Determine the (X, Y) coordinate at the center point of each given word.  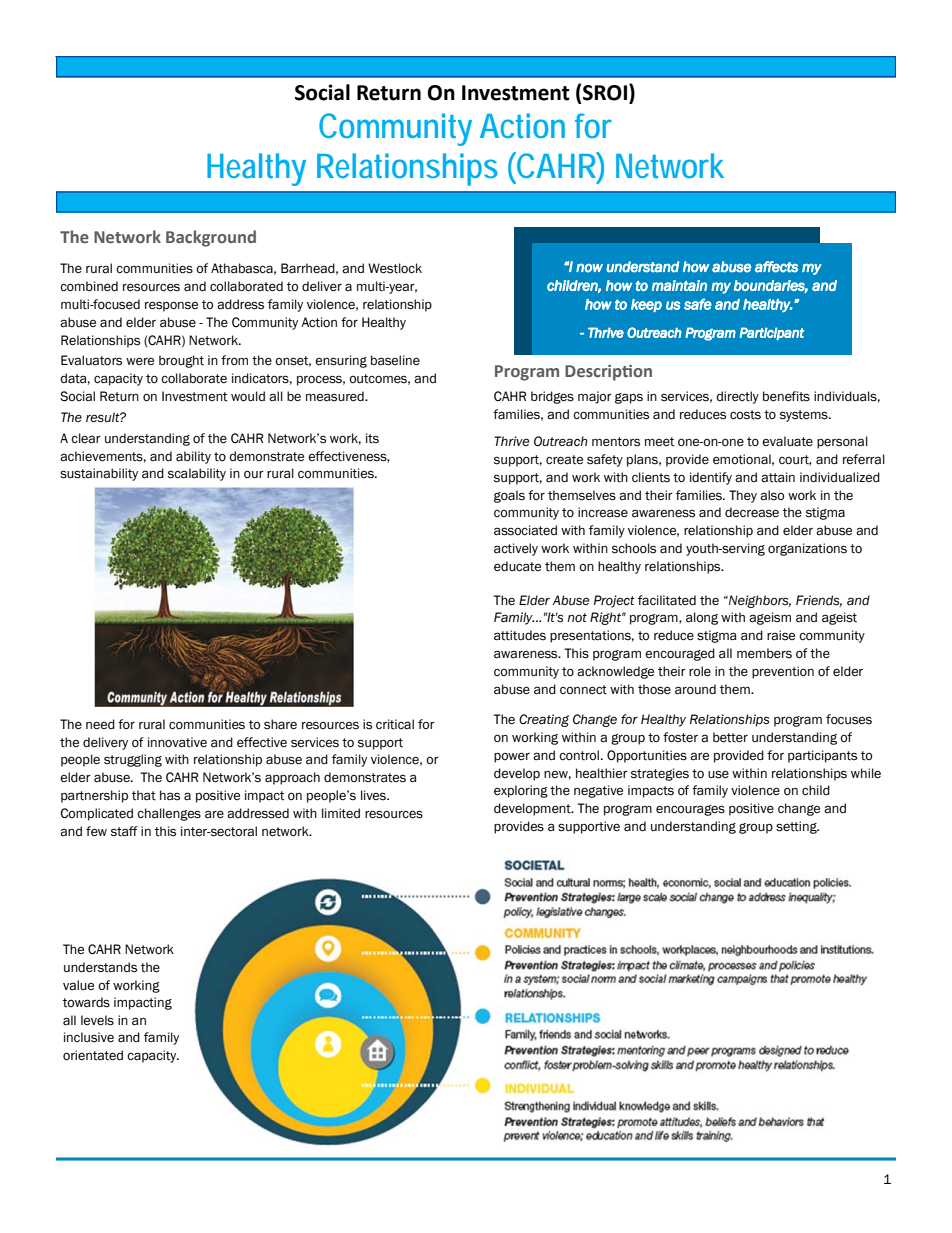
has (170, 795)
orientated (93, 1055)
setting (797, 827)
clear (86, 438)
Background (211, 238)
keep (646, 305)
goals (509, 496)
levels (97, 1020)
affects (776, 267)
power (512, 757)
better (730, 737)
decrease (752, 512)
